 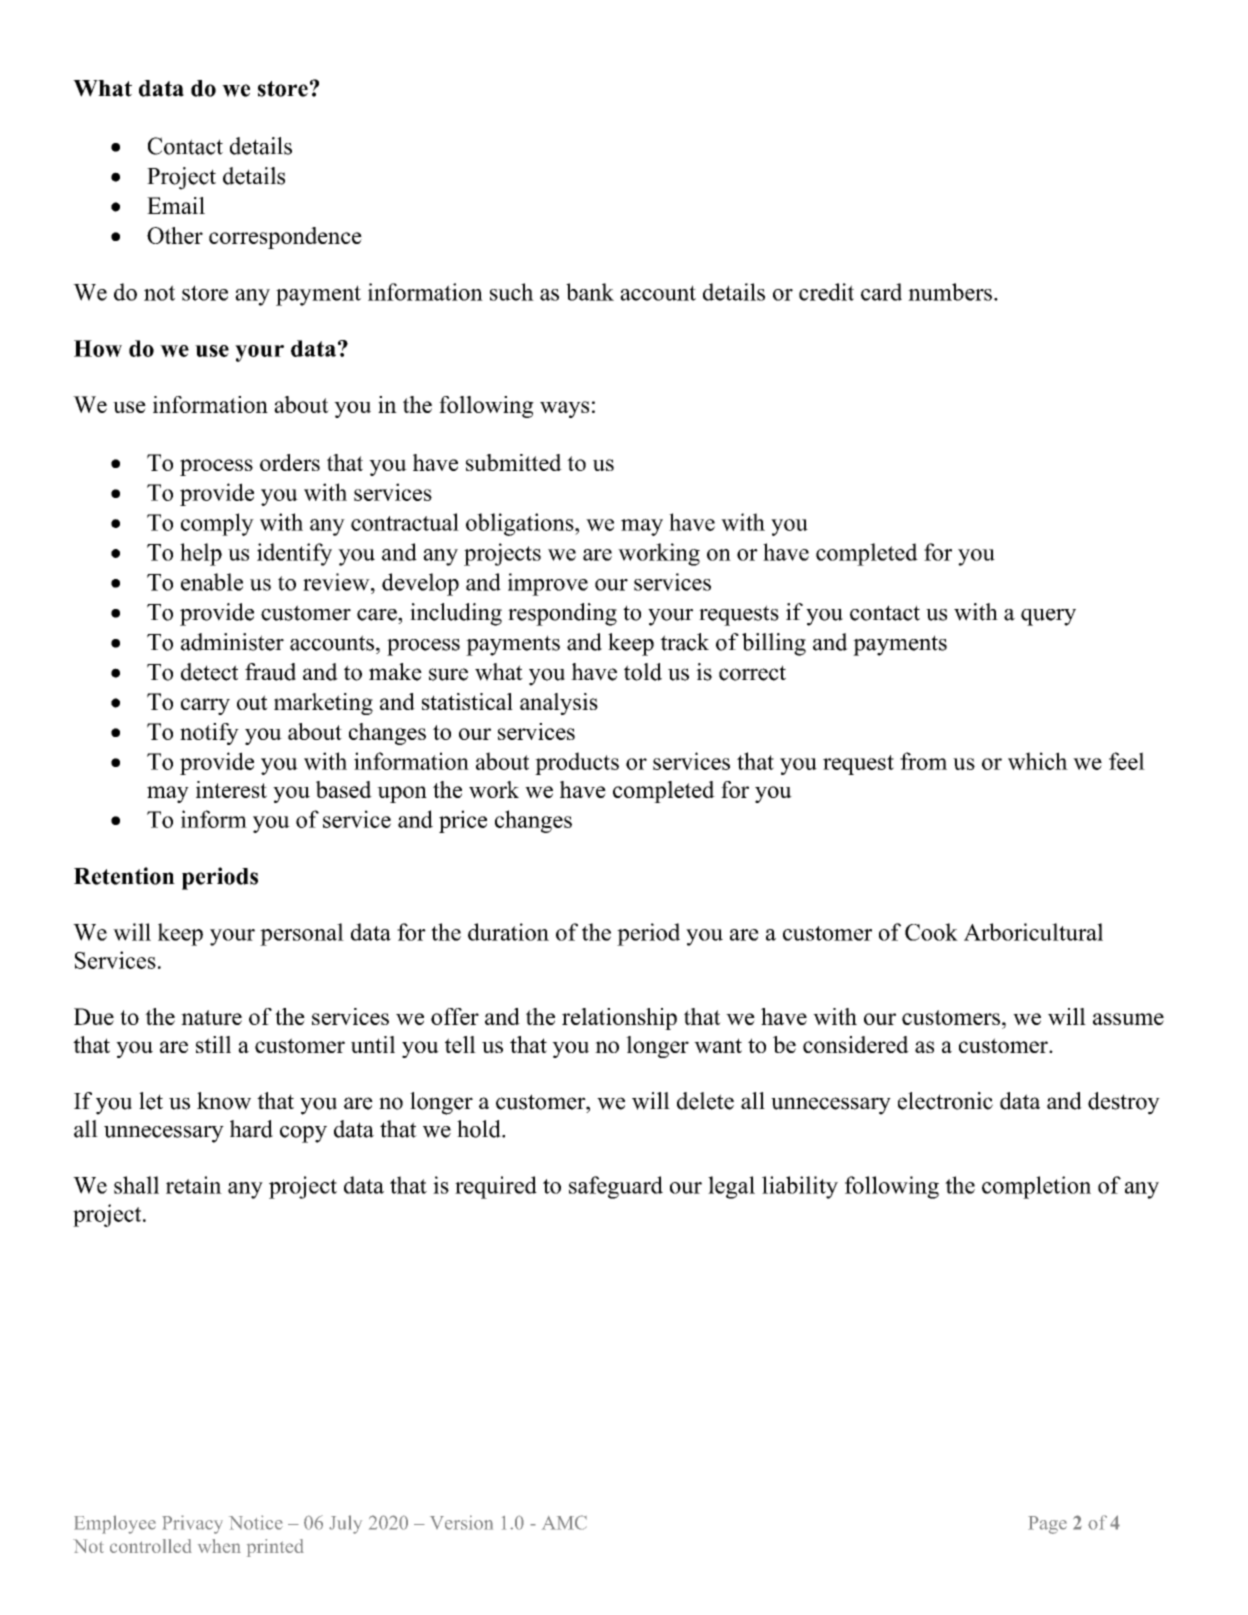 I want to click on Privacy, so click(x=192, y=1524).
